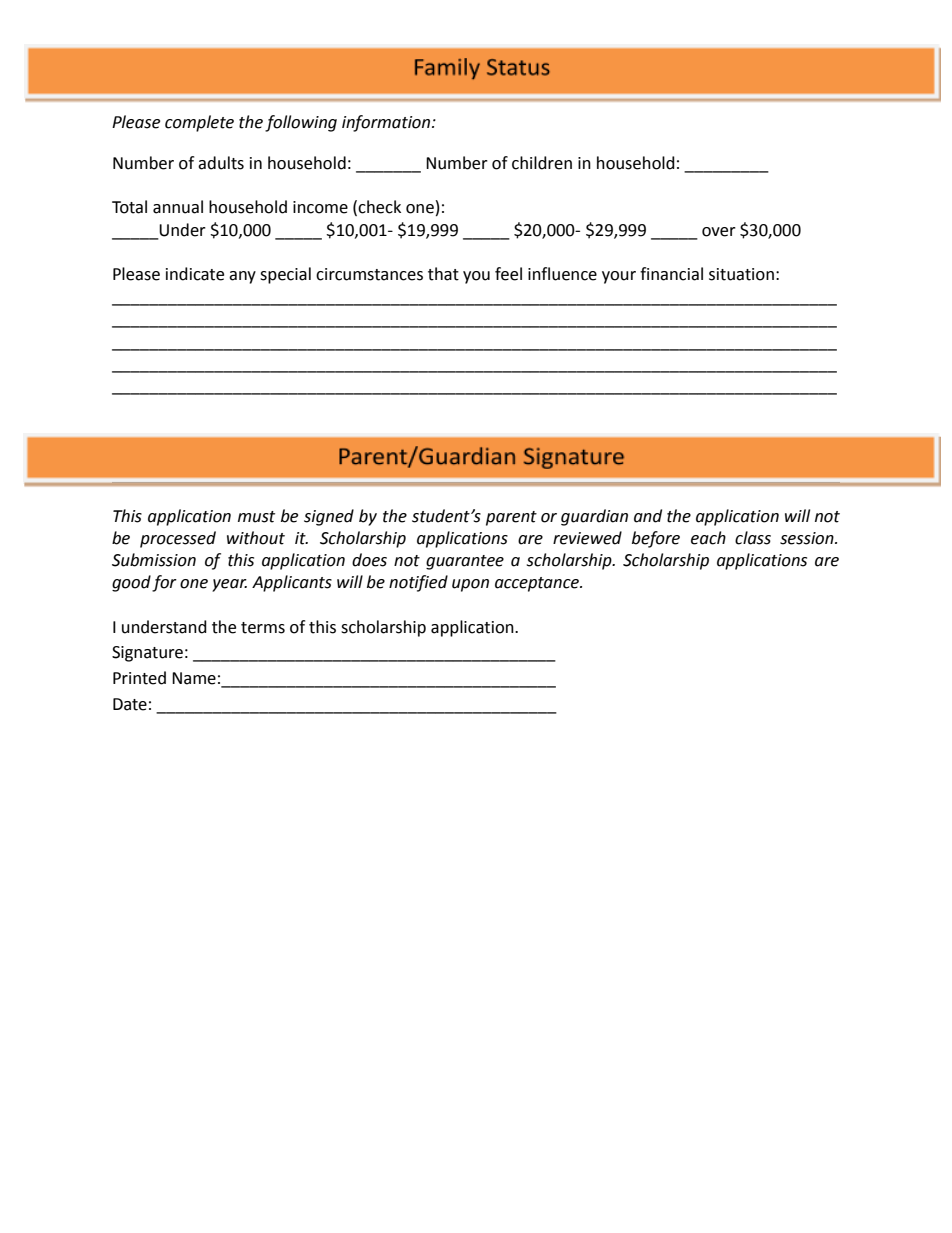 Image resolution: width=952 pixels, height=1233 pixels. Describe the element at coordinates (538, 584) in the document. I see `acceptance` at that location.
